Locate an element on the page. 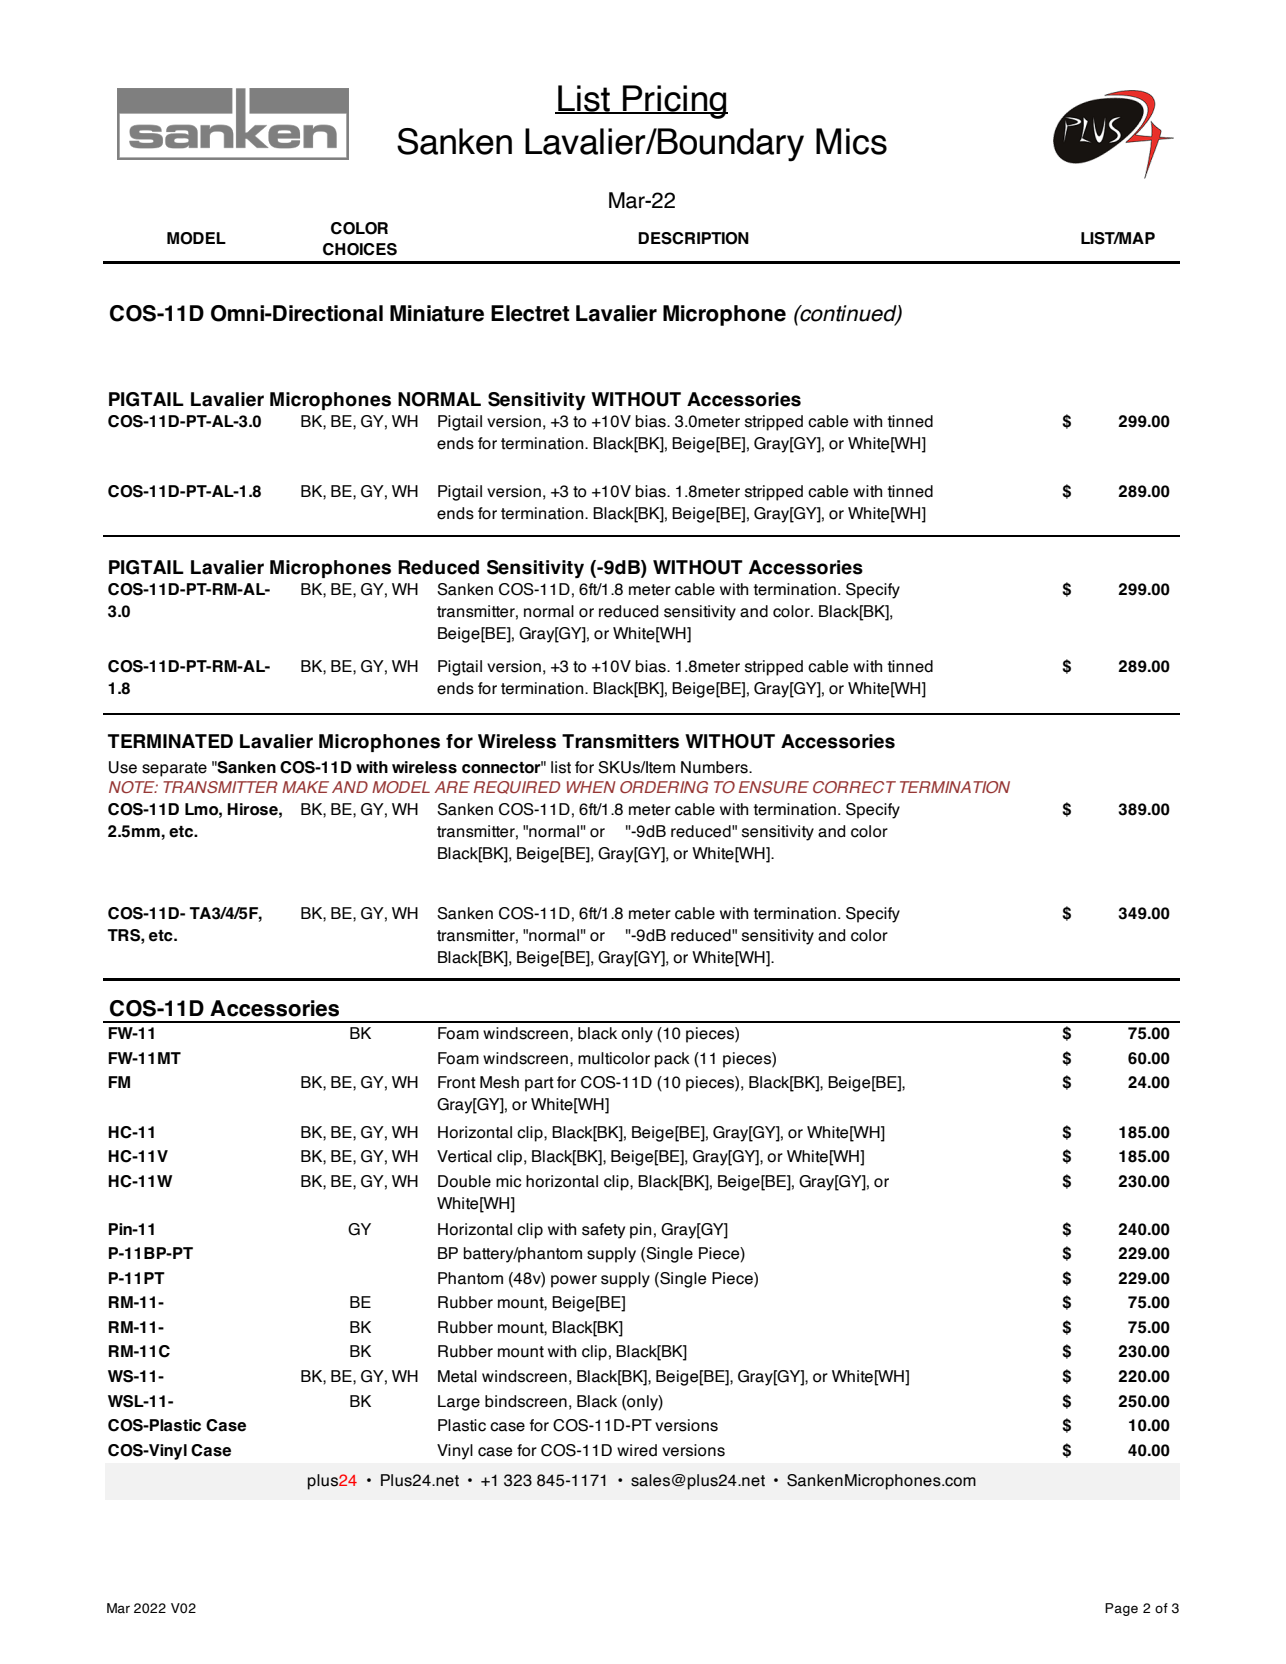 This document has height=1664, width=1286. Large is located at coordinates (459, 1403).
